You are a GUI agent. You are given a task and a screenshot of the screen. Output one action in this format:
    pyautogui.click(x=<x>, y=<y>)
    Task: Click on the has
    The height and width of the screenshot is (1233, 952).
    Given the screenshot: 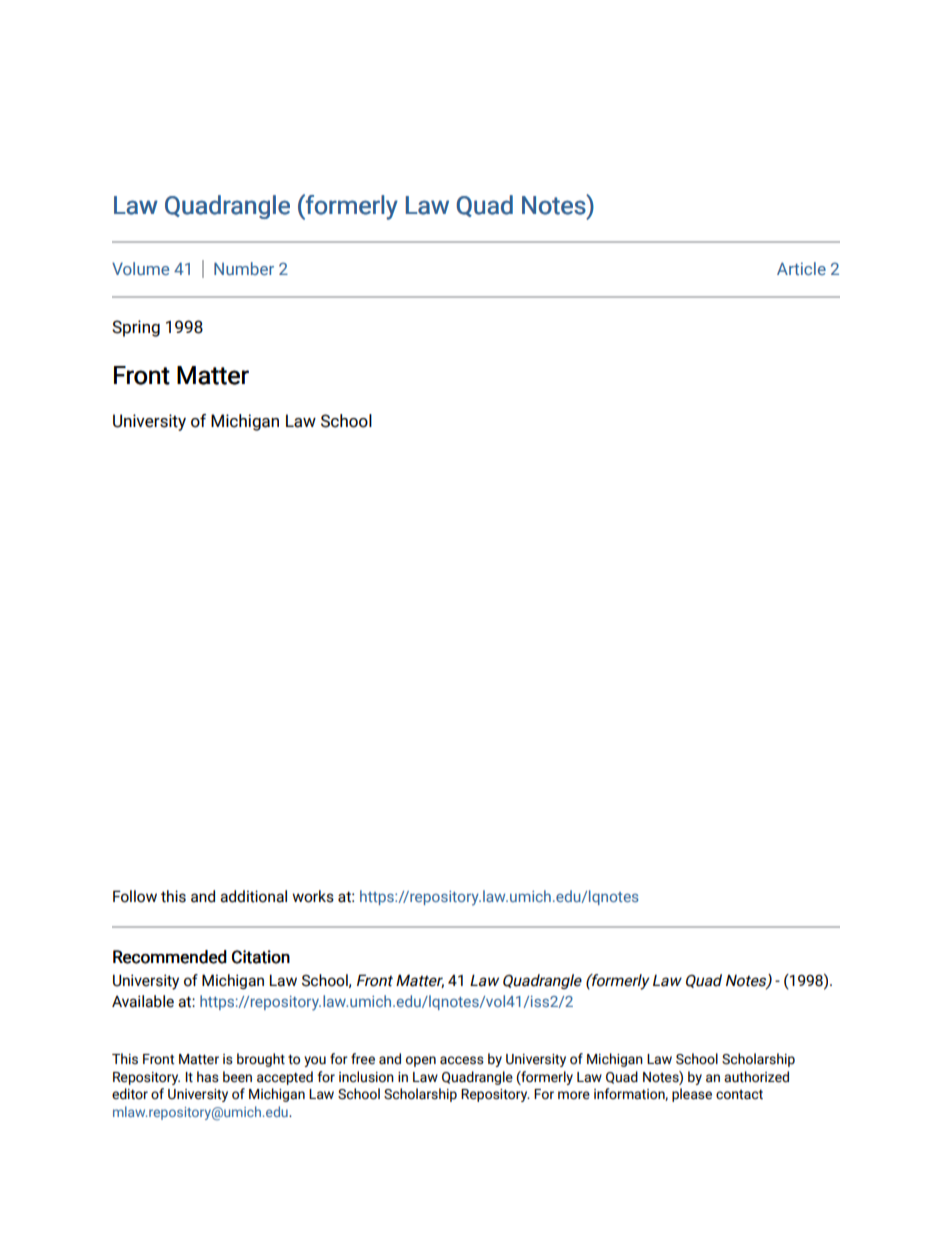 What is the action you would take?
    pyautogui.click(x=208, y=1077)
